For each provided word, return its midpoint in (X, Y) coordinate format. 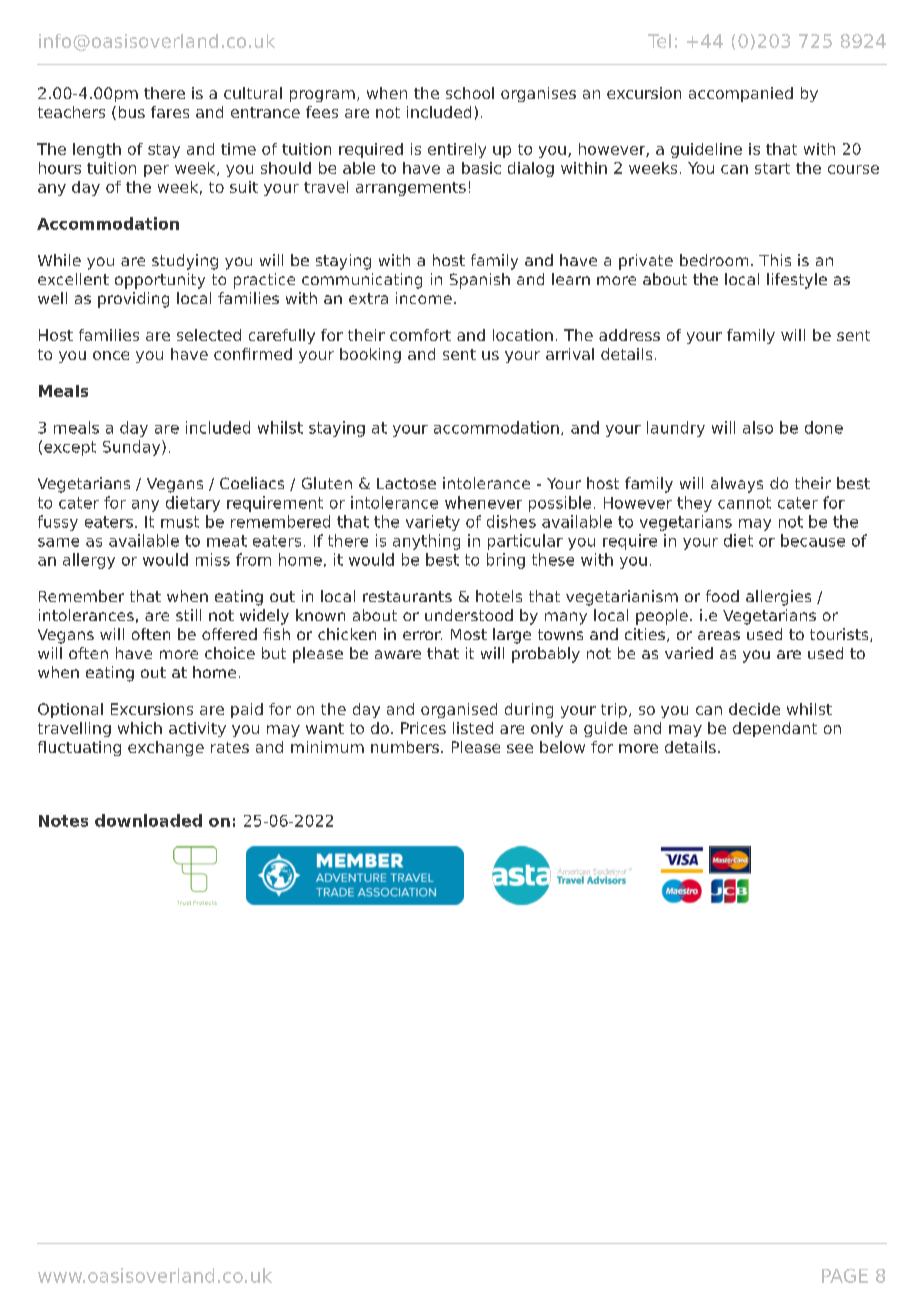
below (562, 747)
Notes (63, 821)
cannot (744, 503)
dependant (775, 729)
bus (132, 112)
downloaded (148, 820)
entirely (457, 150)
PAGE (845, 1276)
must (180, 522)
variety (433, 523)
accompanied (741, 94)
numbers (406, 747)
